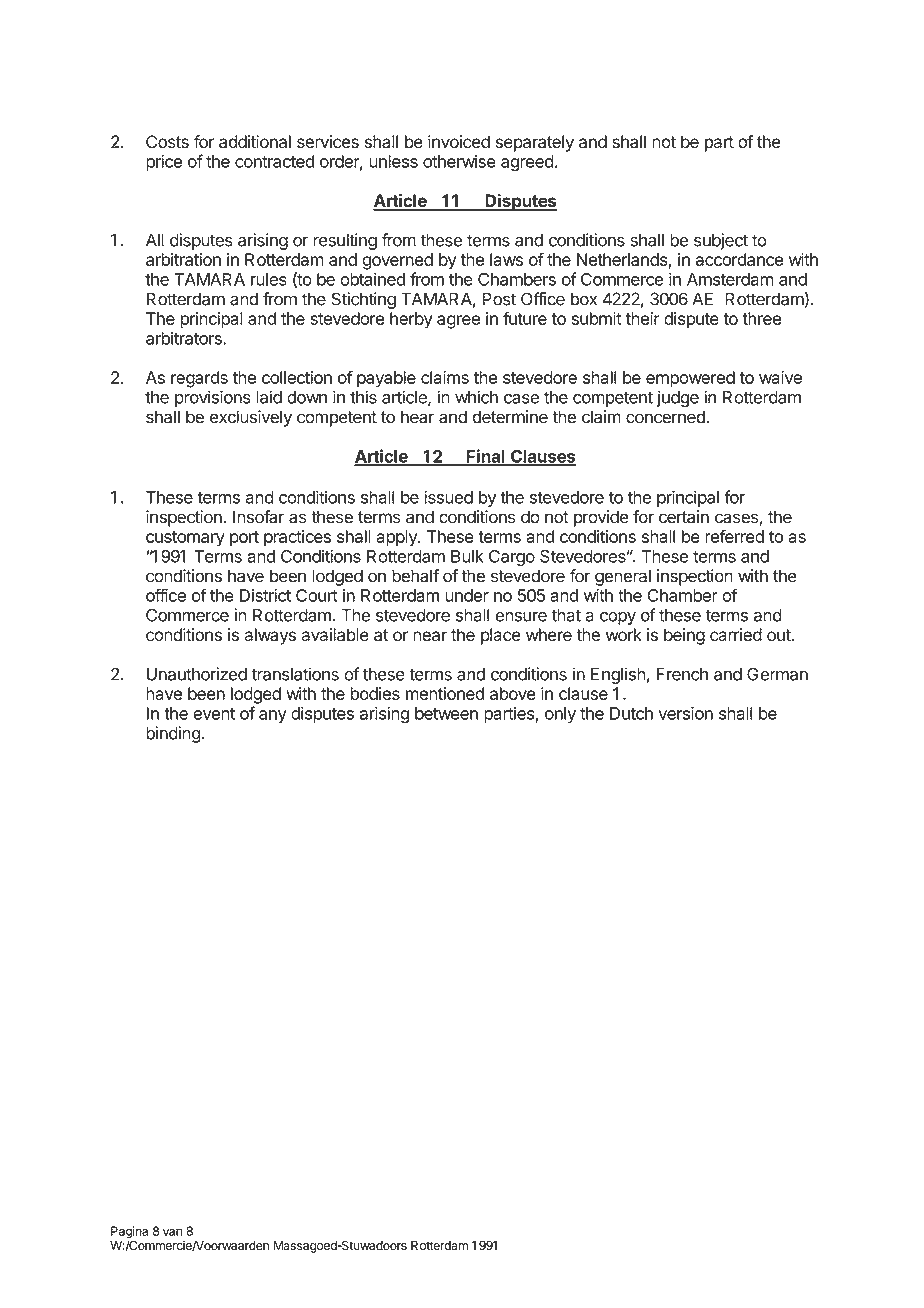  I want to click on District, so click(265, 595).
